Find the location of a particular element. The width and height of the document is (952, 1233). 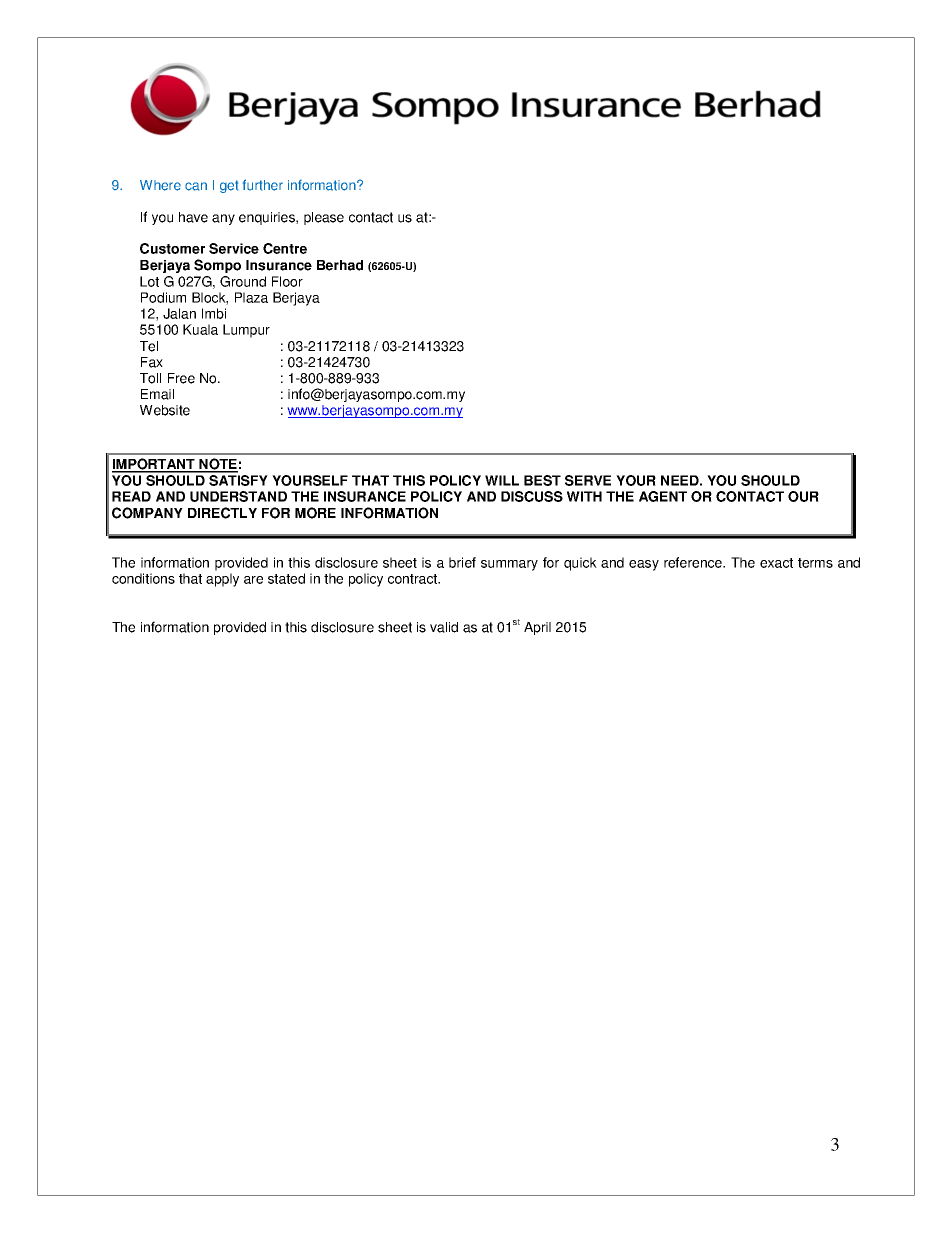

reference is located at coordinates (694, 562).
